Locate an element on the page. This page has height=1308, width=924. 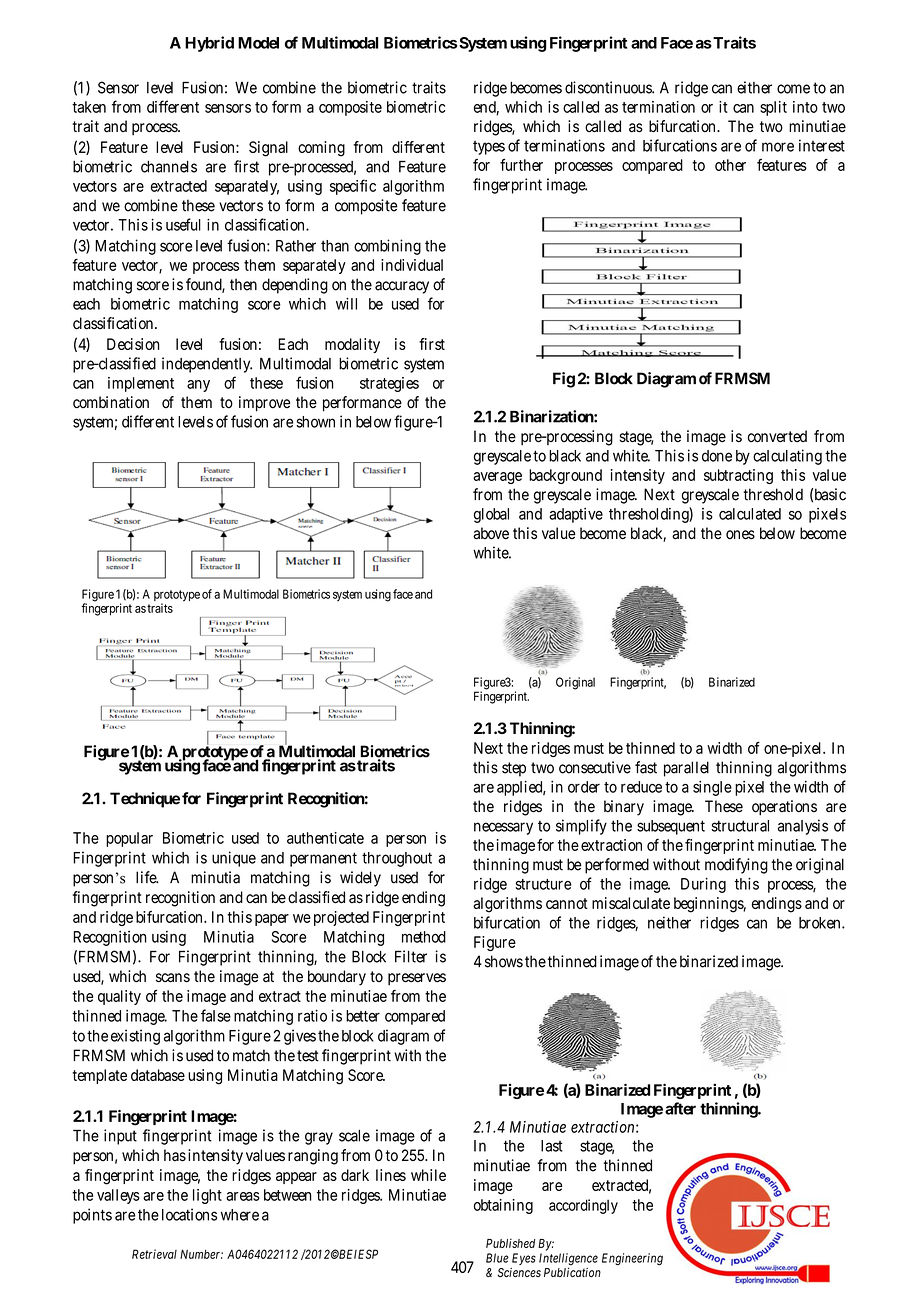
types is located at coordinates (489, 148).
